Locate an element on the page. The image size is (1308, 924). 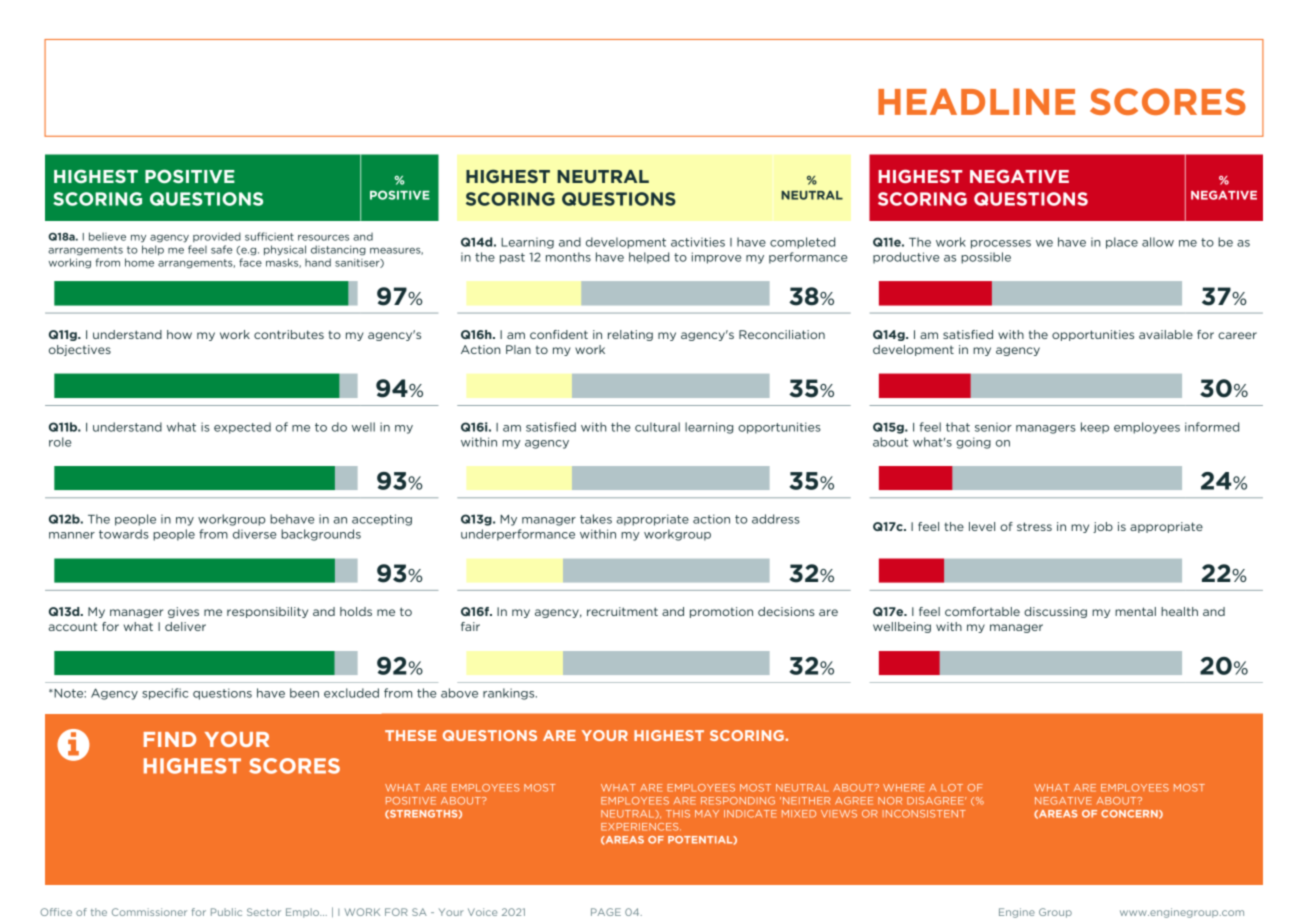
recruitment is located at coordinates (622, 611).
